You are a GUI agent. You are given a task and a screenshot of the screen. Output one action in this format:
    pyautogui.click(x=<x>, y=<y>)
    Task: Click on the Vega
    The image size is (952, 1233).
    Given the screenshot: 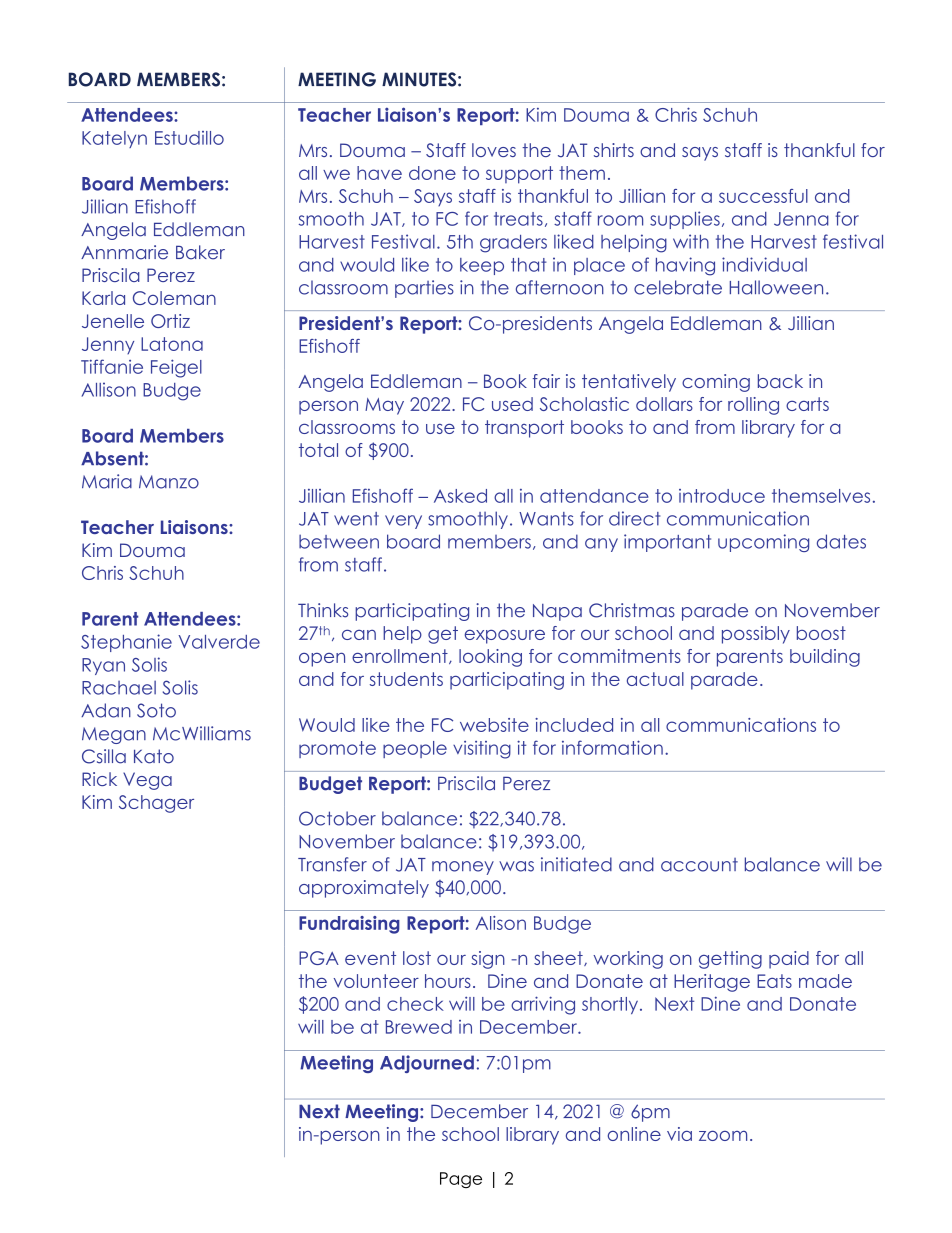 What is the action you would take?
    pyautogui.click(x=147, y=781)
